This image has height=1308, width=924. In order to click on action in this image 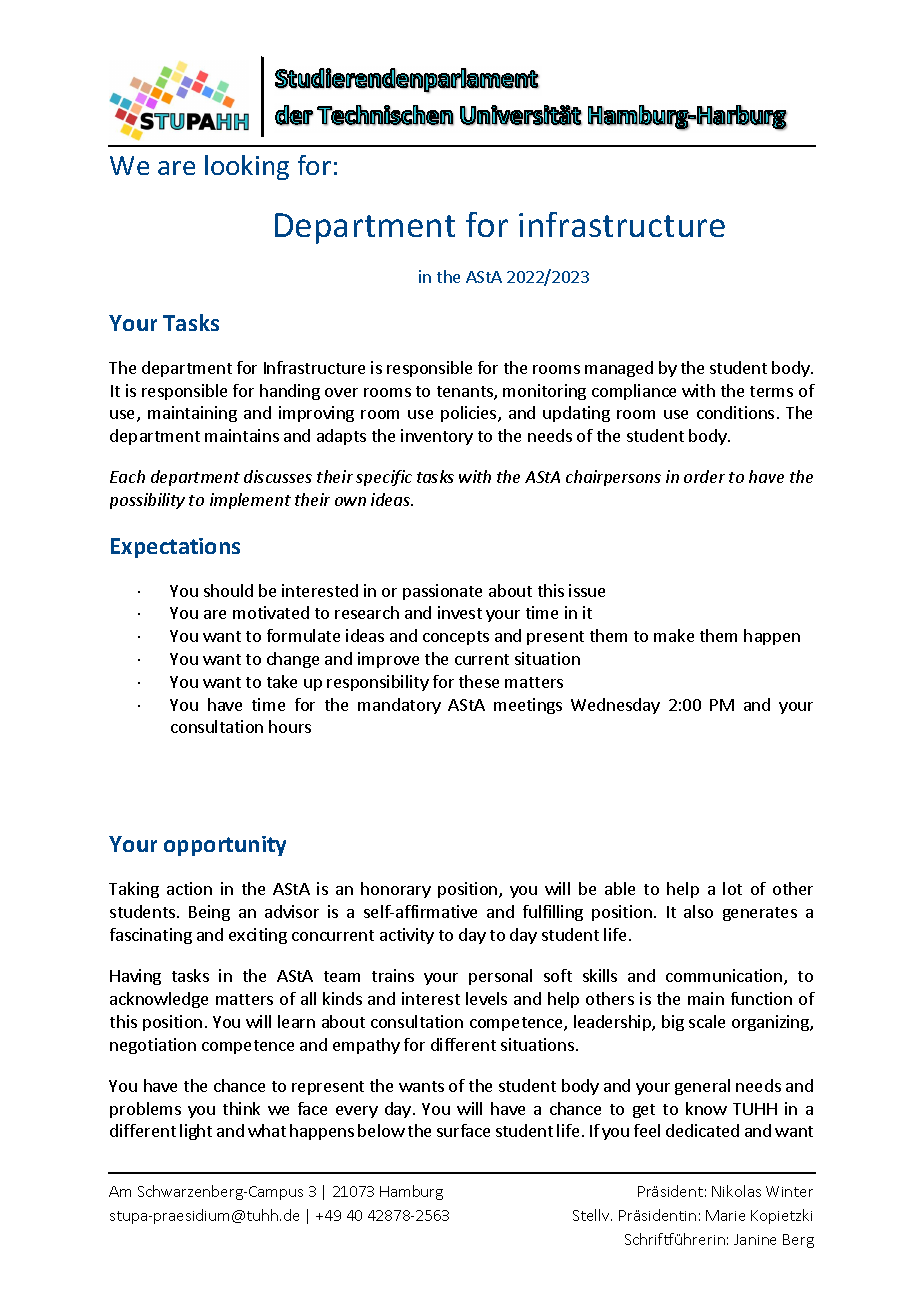, I will do `click(189, 888)`.
